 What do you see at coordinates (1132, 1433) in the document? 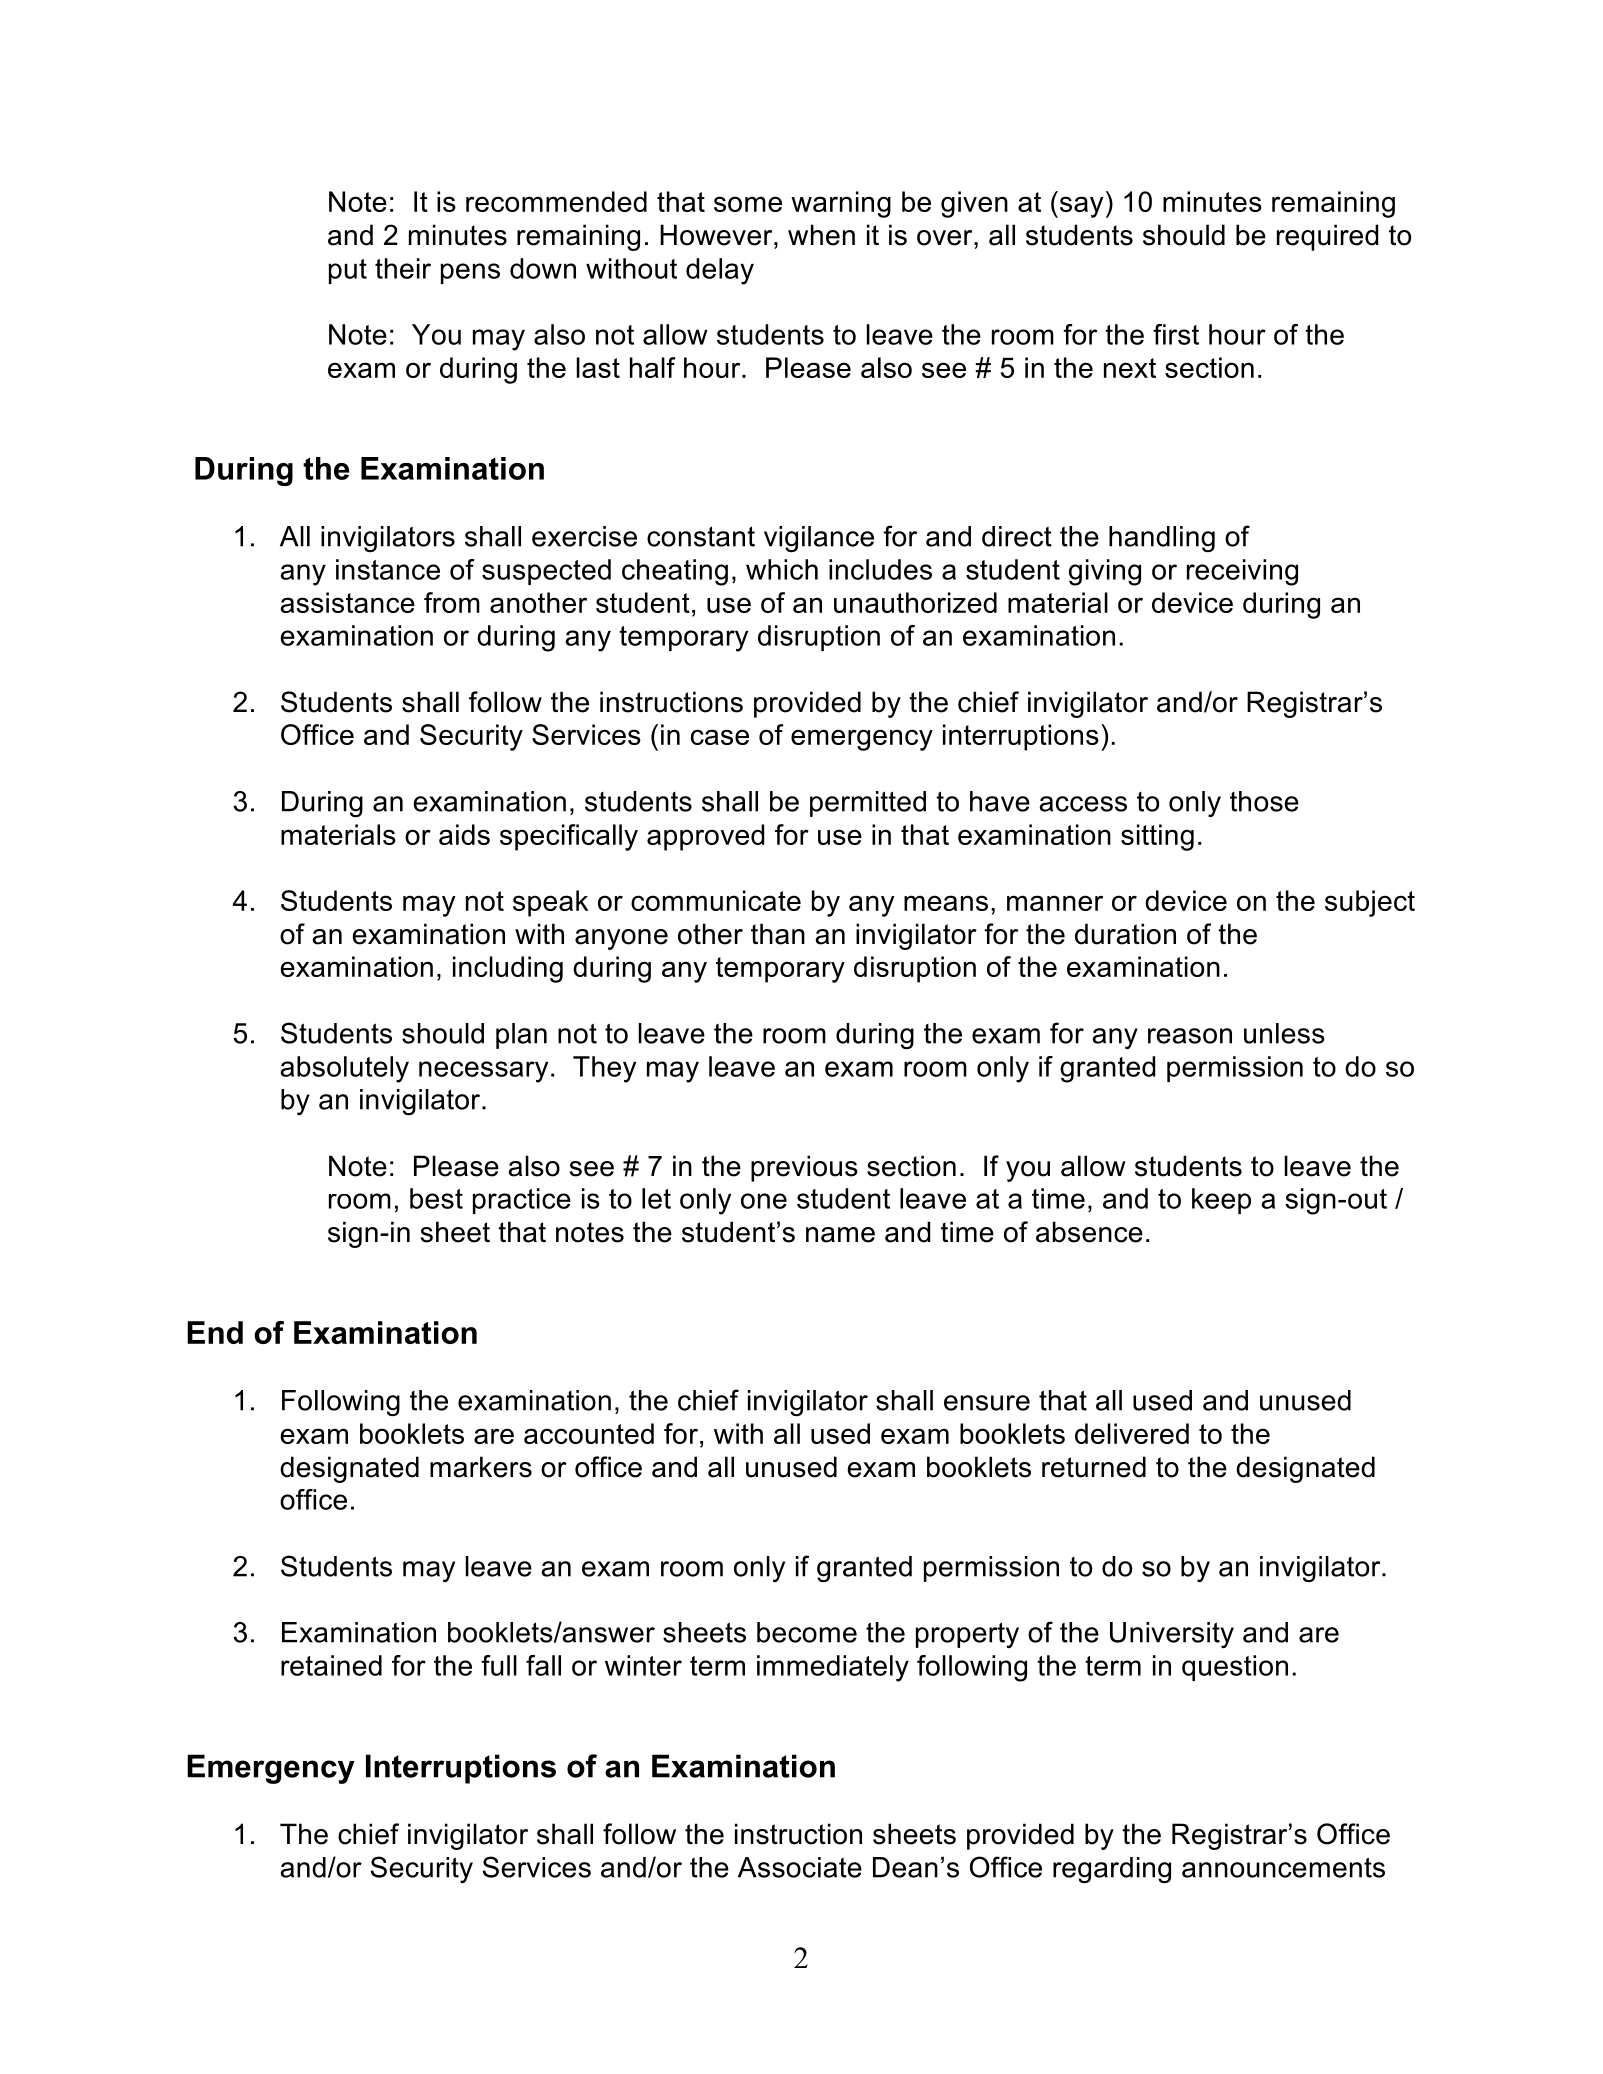
I see `delivered` at bounding box center [1132, 1433].
